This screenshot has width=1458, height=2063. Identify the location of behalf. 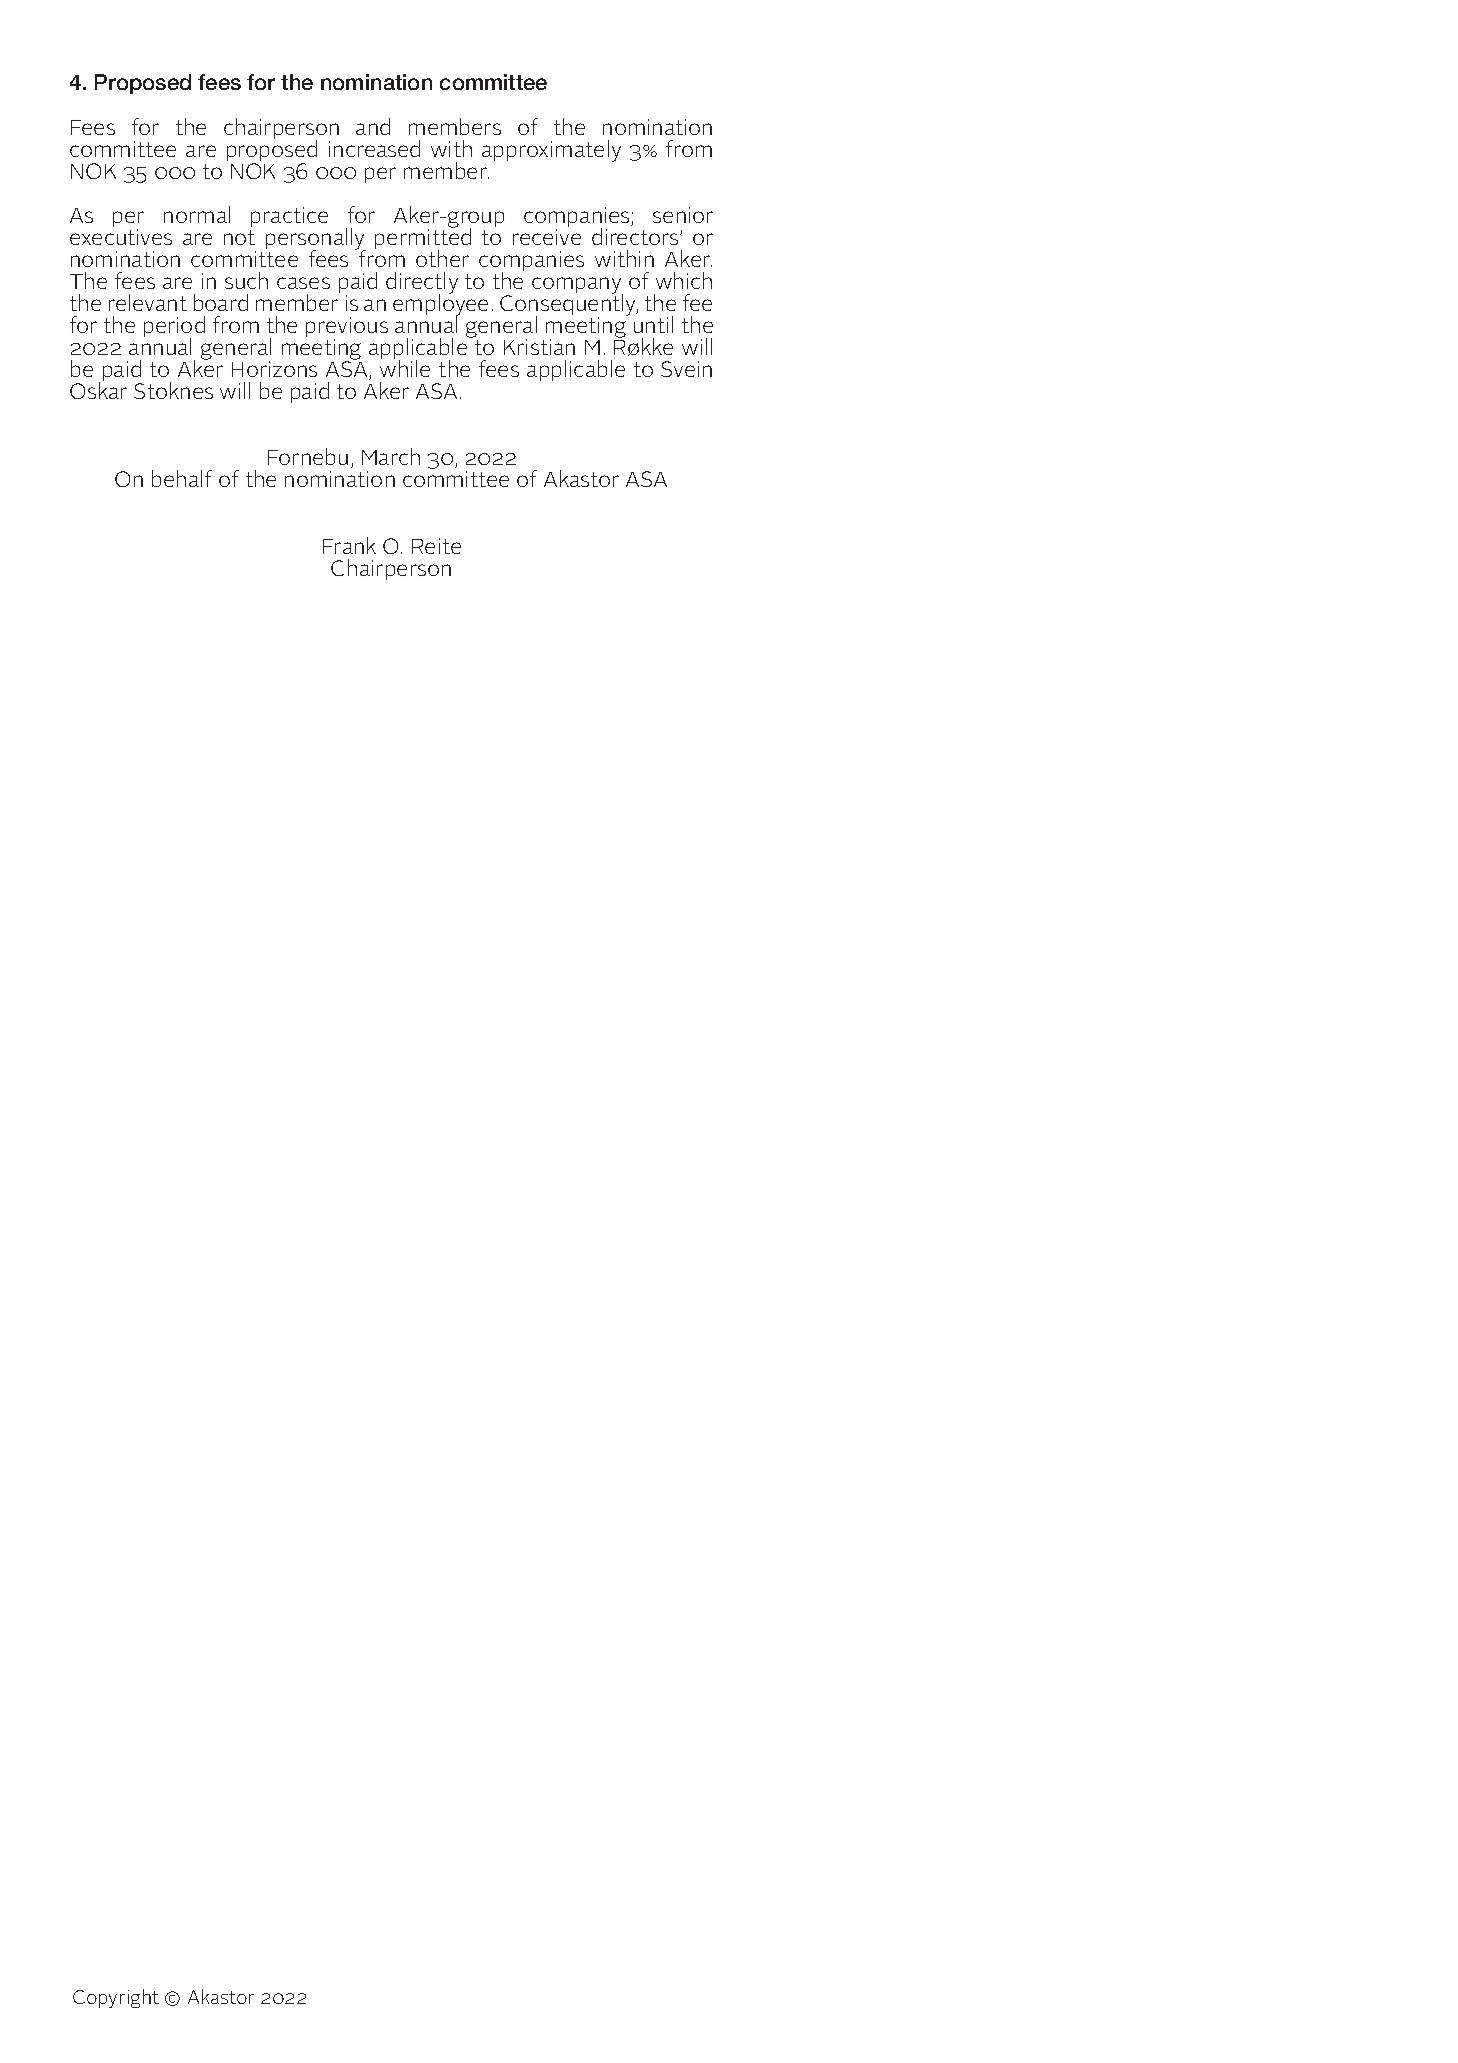
(182, 478).
